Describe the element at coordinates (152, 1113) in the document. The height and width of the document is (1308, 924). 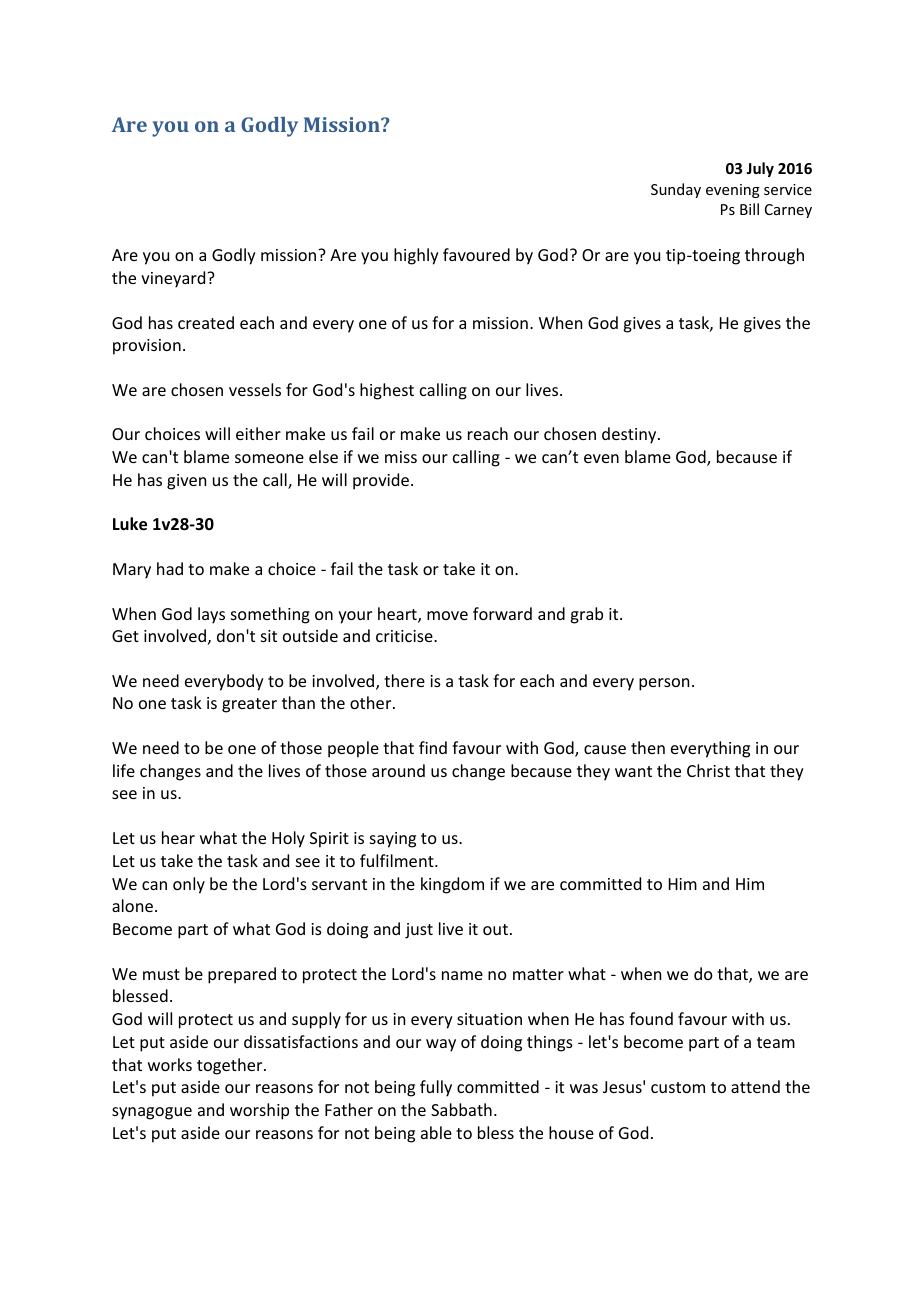
I see `synagogue` at that location.
